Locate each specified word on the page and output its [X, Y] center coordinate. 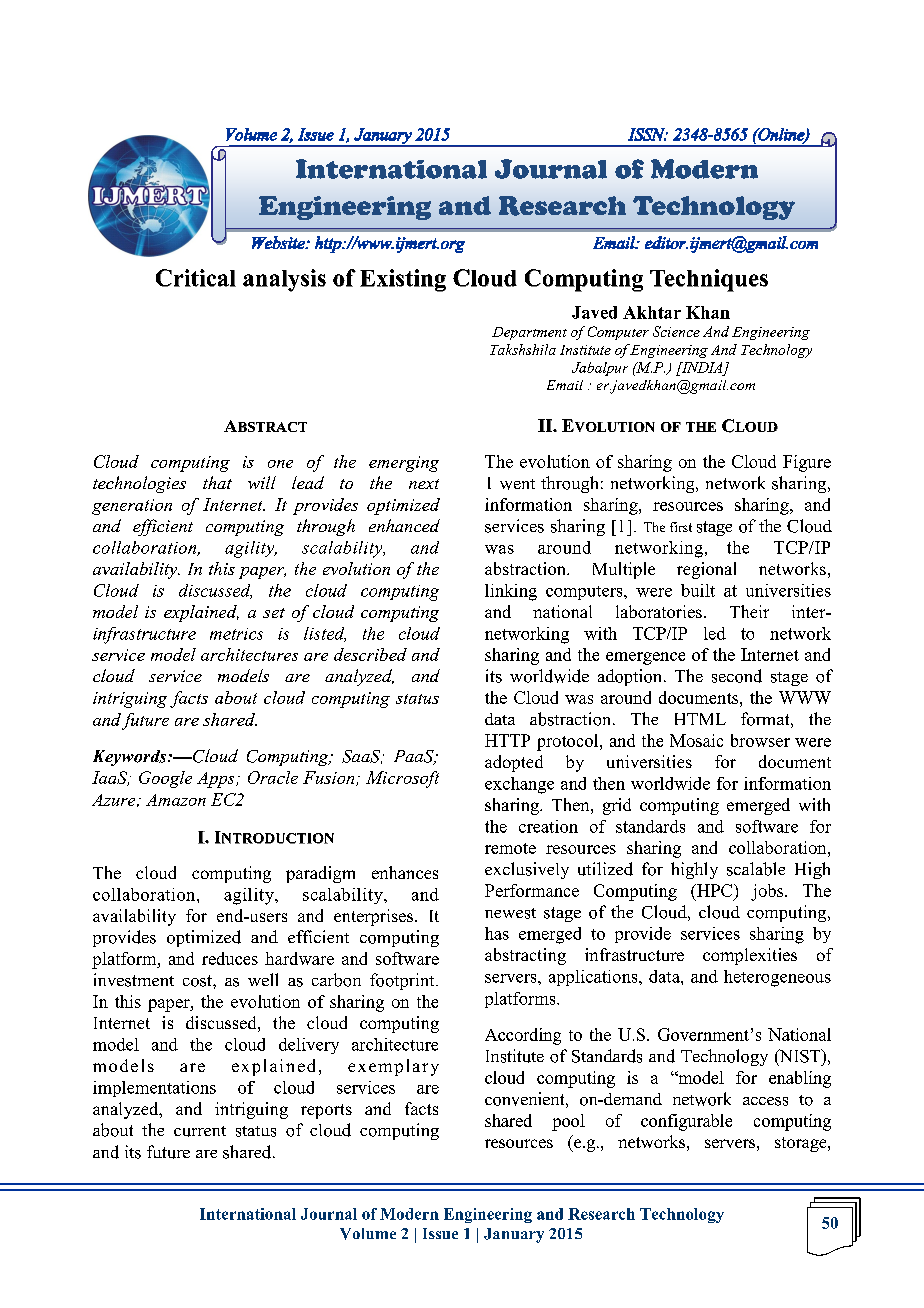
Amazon [176, 800]
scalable [756, 869]
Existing [403, 280]
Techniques [709, 280]
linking [511, 592]
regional [706, 570]
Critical [196, 278]
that [217, 482]
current [200, 1131]
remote [510, 848]
